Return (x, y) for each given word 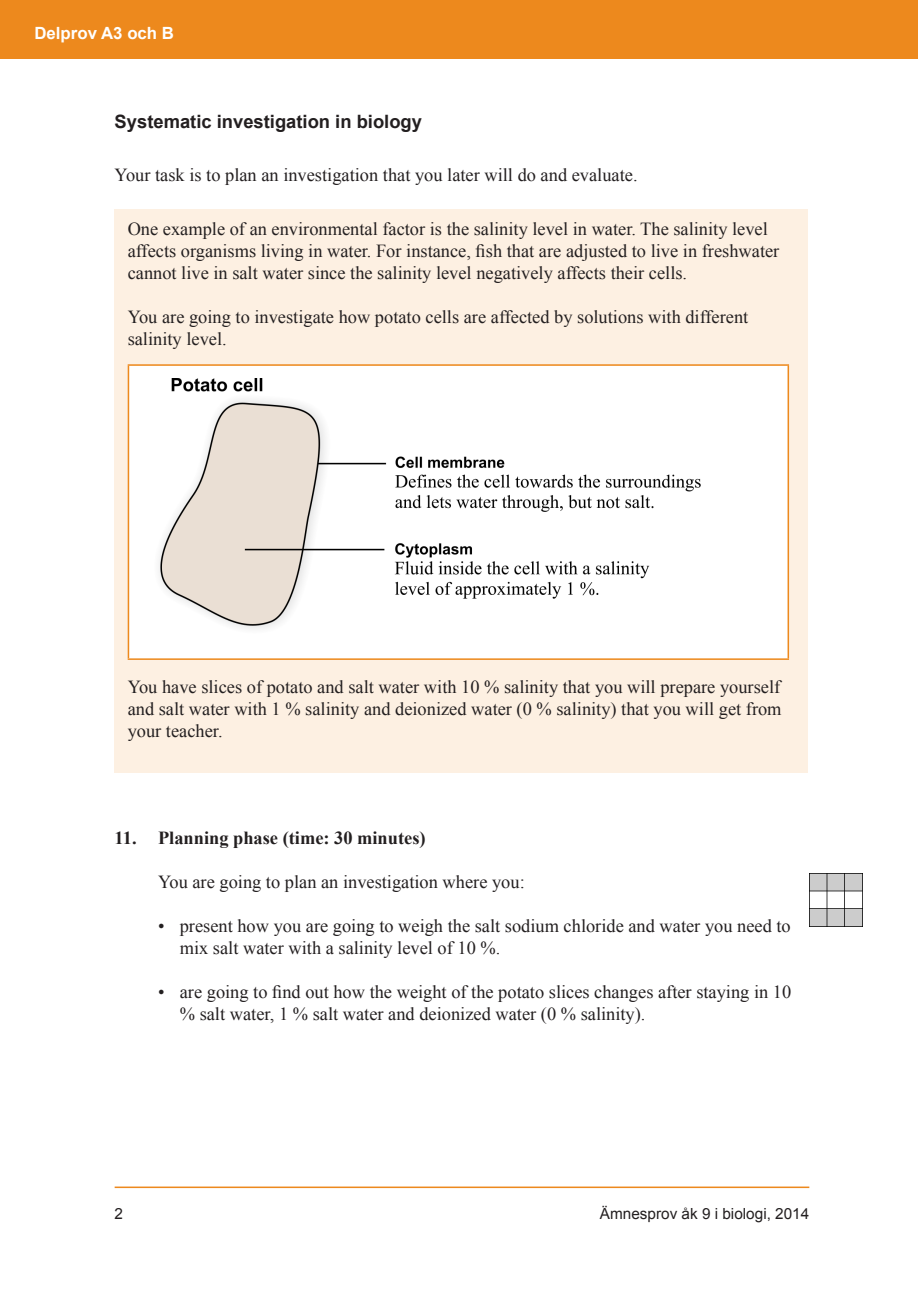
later (464, 175)
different (717, 317)
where (465, 882)
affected (520, 317)
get (730, 711)
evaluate (603, 175)
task (170, 175)
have (179, 687)
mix (194, 947)
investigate (294, 318)
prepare (687, 690)
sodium (532, 926)
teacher (194, 731)
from (764, 709)
